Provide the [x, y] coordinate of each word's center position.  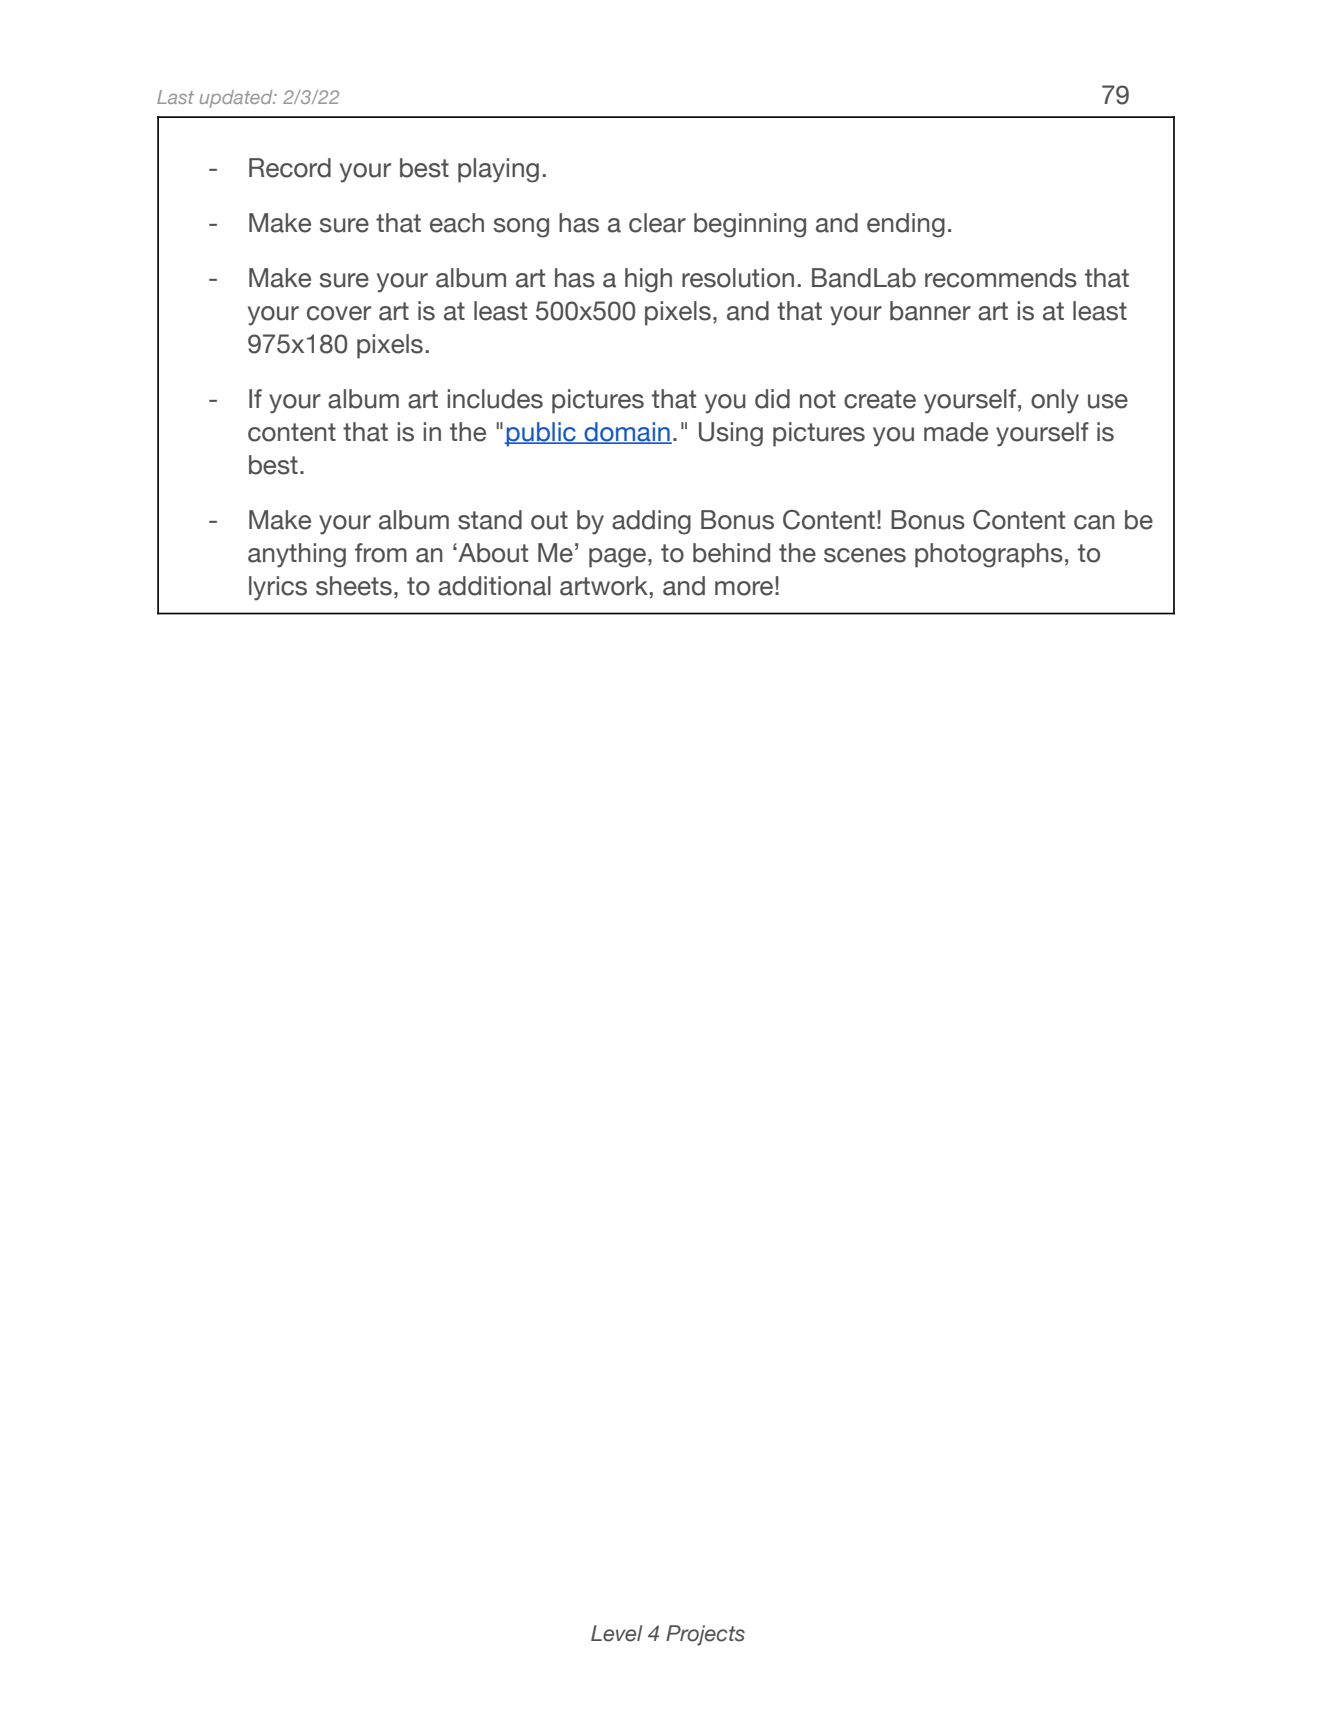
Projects [705, 1635]
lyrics [278, 588]
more [745, 588]
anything [297, 555]
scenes [865, 555]
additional [494, 586]
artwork [604, 586]
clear [657, 223]
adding [651, 522]
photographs [989, 555]
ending [906, 225]
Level [616, 1633]
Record [290, 168]
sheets [354, 586]
